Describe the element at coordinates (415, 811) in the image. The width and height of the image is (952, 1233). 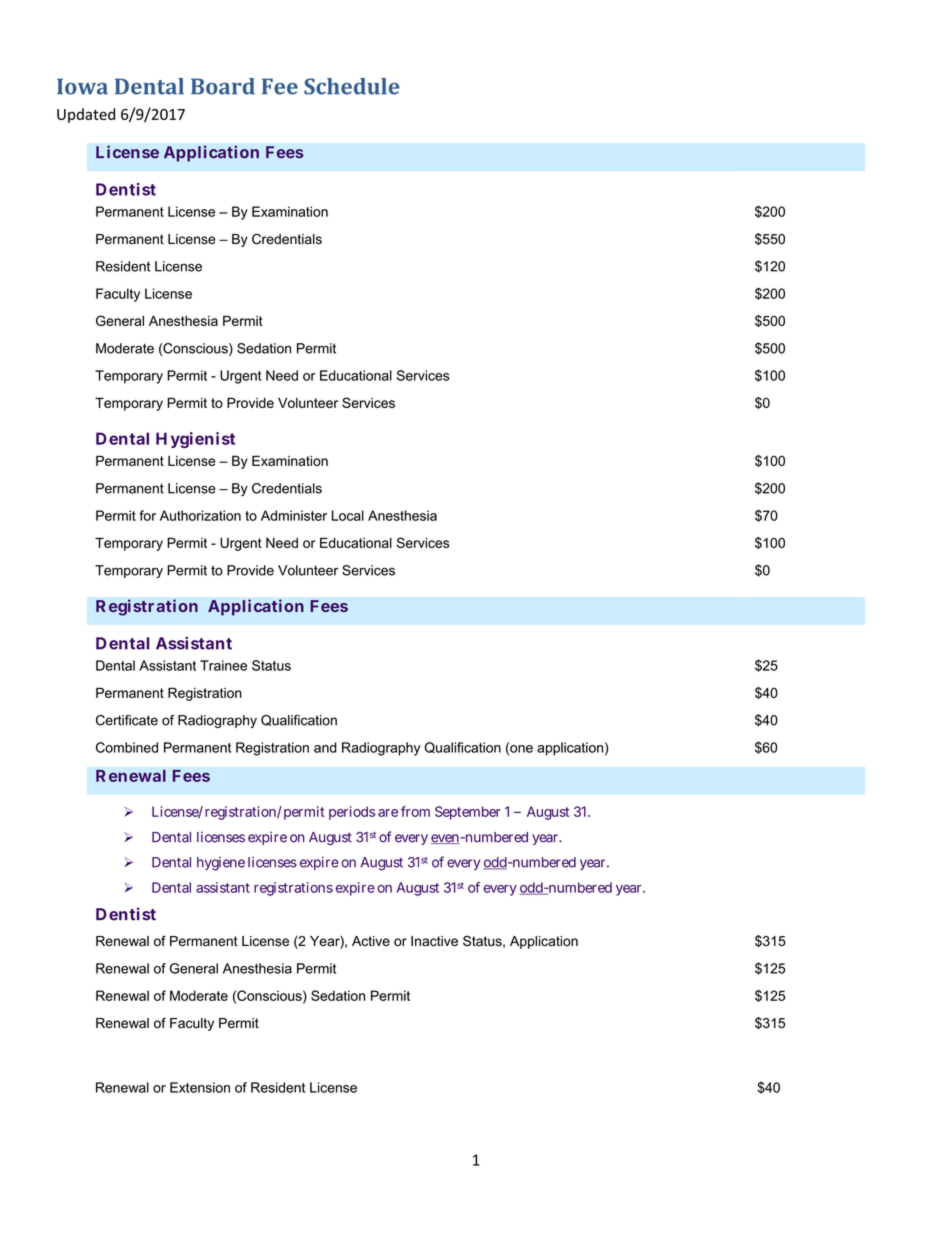
I see `from` at that location.
